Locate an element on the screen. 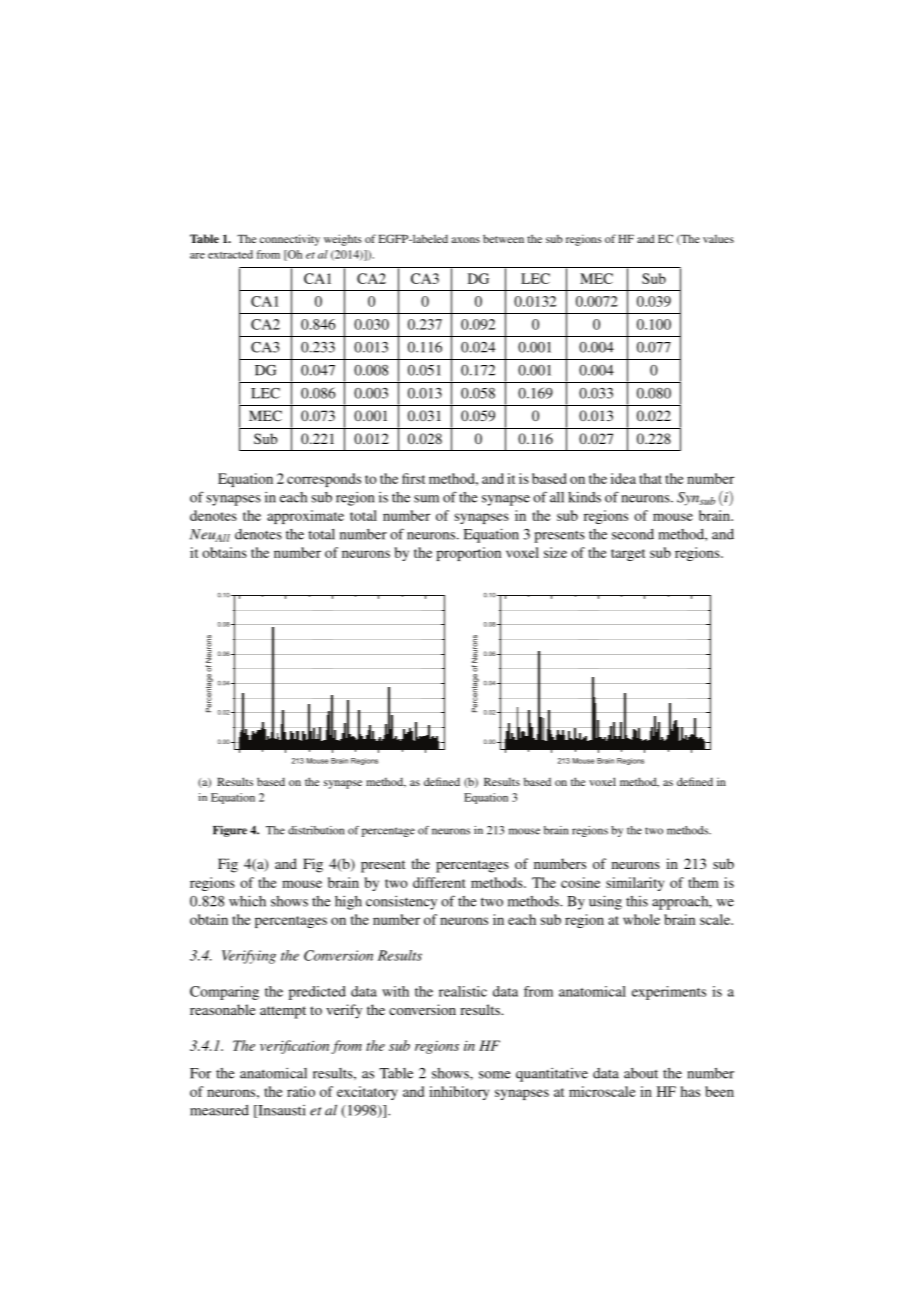  target is located at coordinates (628, 555).
